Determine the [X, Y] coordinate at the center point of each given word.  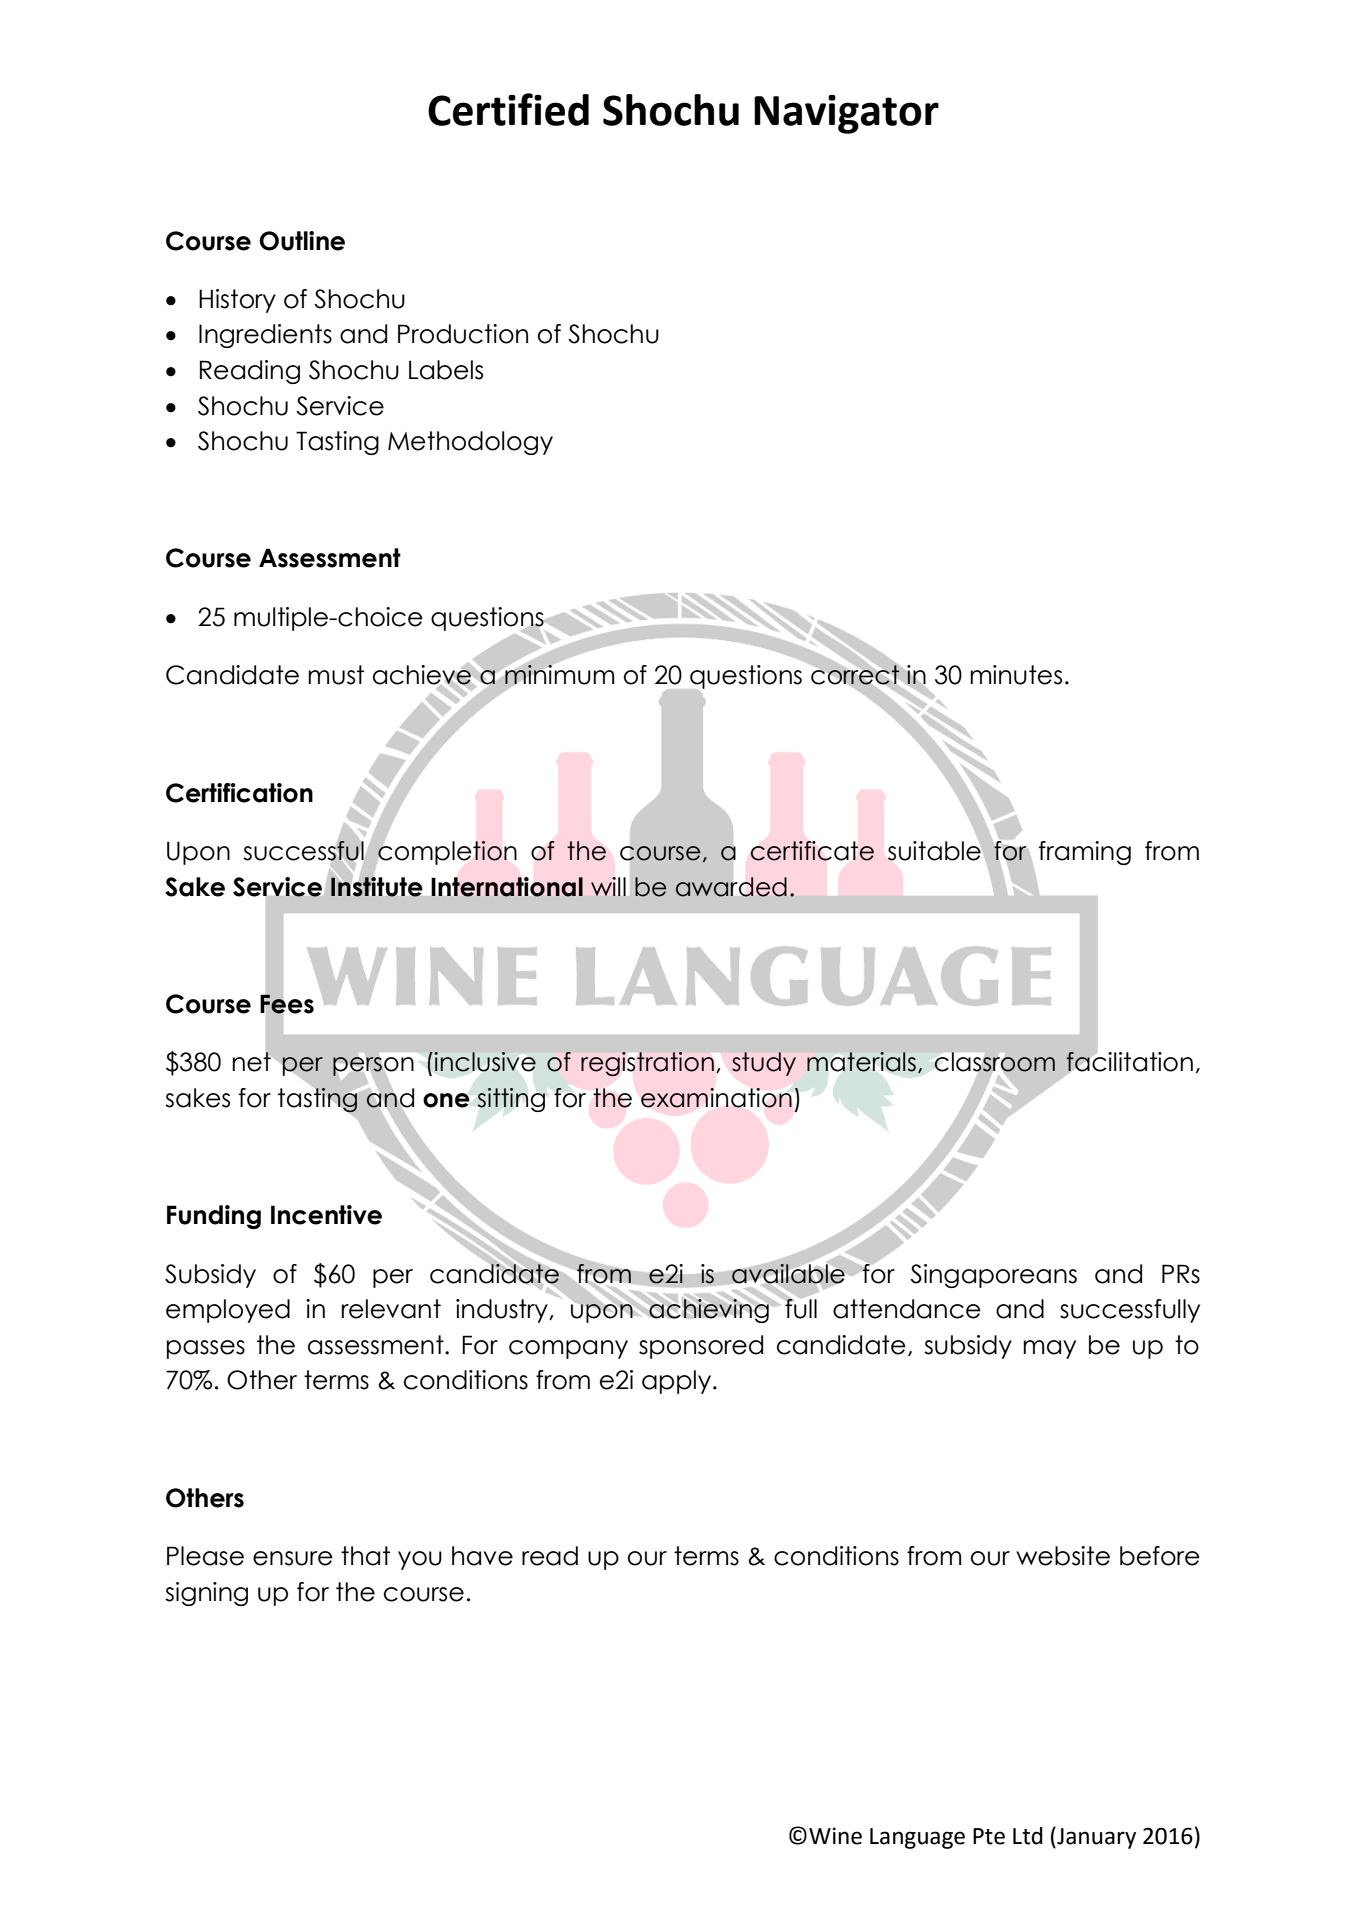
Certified [508, 109]
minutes [1016, 675]
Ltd [1028, 1836]
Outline [302, 241]
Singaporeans [993, 1276]
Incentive [326, 1215]
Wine [835, 1836]
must [336, 675]
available [788, 1274]
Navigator [846, 114]
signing [206, 1594]
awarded [731, 886]
